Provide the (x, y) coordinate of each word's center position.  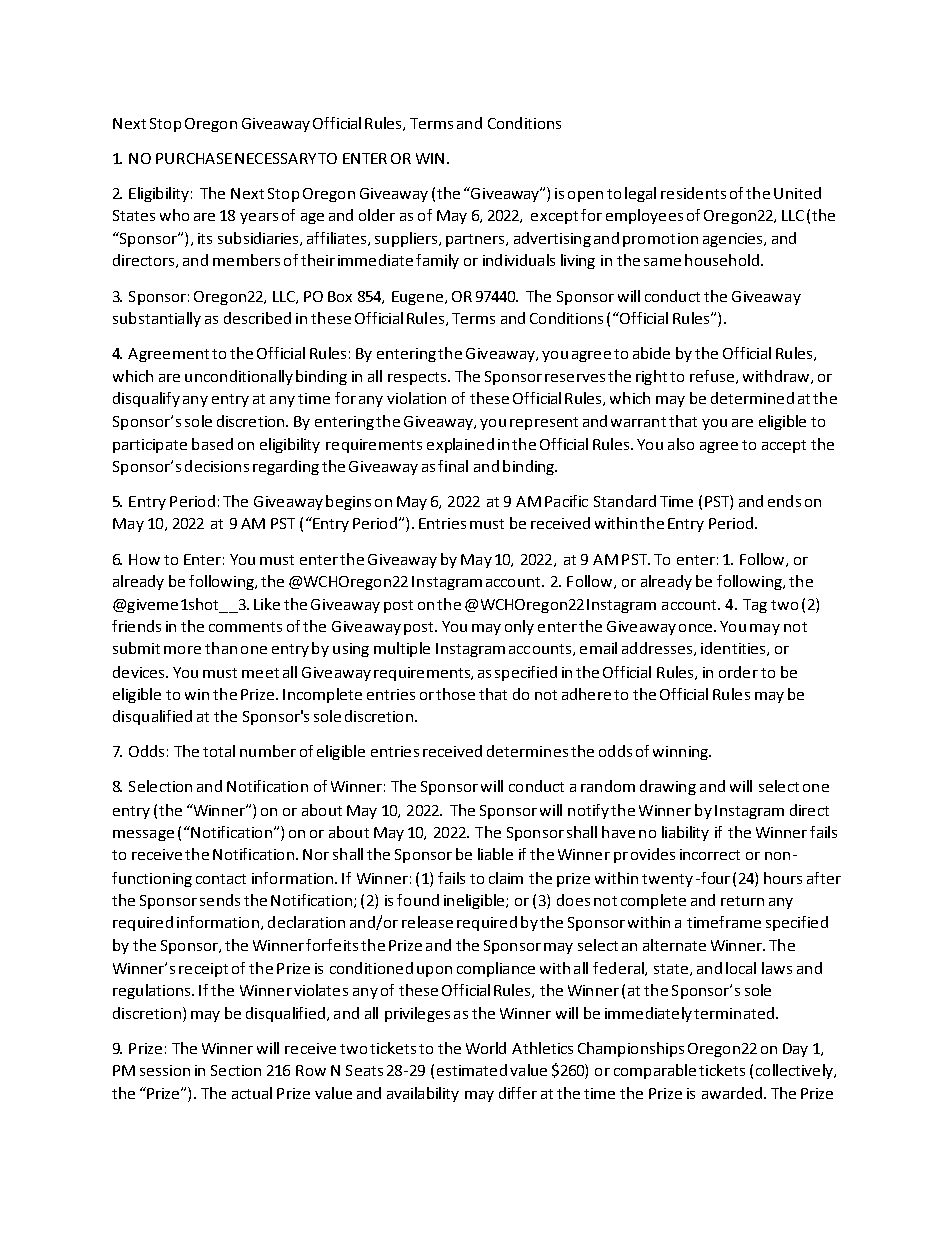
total (219, 751)
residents (693, 193)
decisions (217, 466)
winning (682, 753)
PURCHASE (194, 158)
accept (784, 446)
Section (236, 1070)
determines (527, 751)
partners (476, 240)
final (453, 466)
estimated (472, 1070)
